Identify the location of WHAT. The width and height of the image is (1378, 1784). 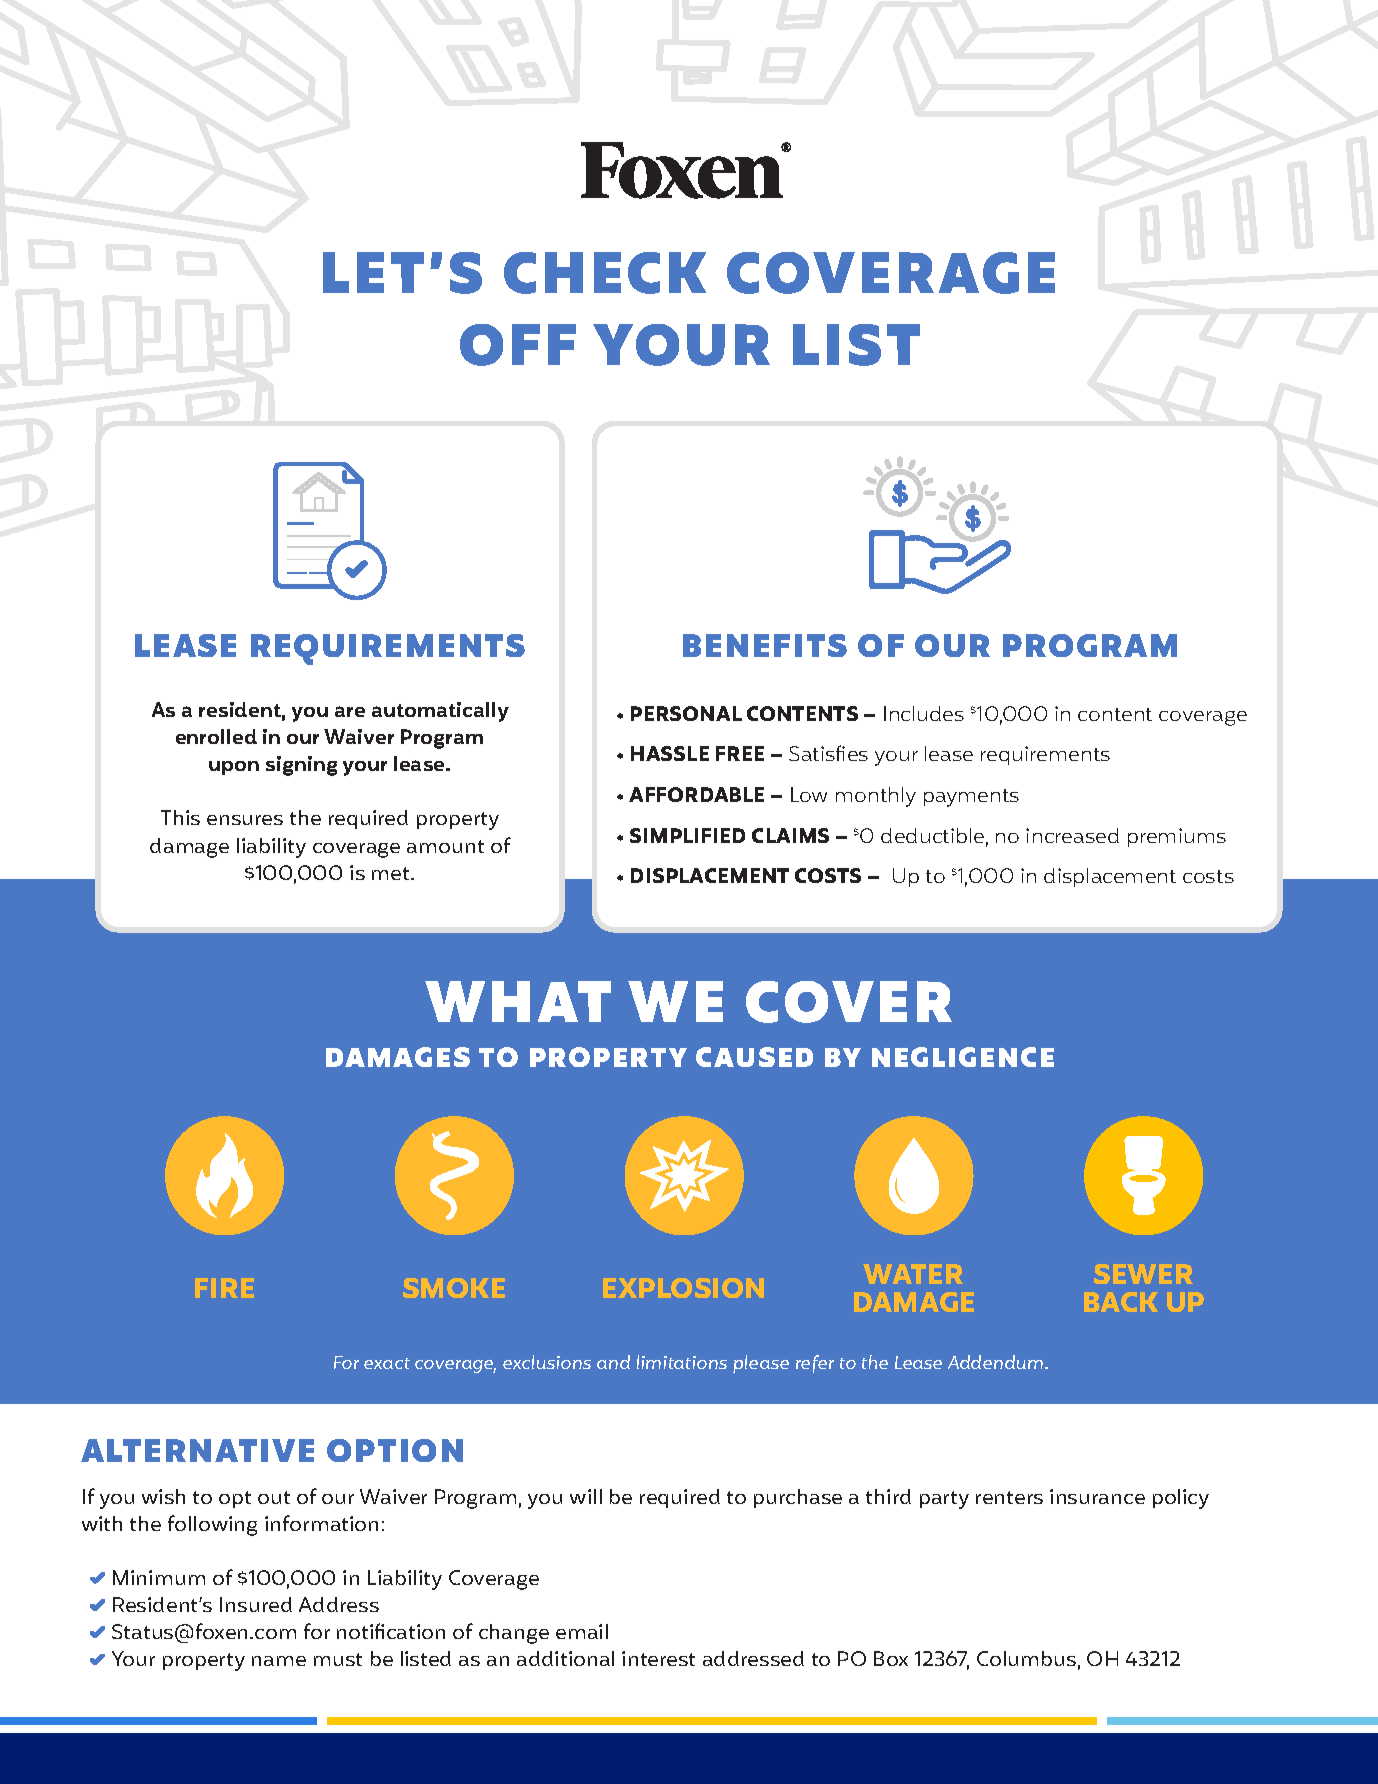
(518, 1001).
